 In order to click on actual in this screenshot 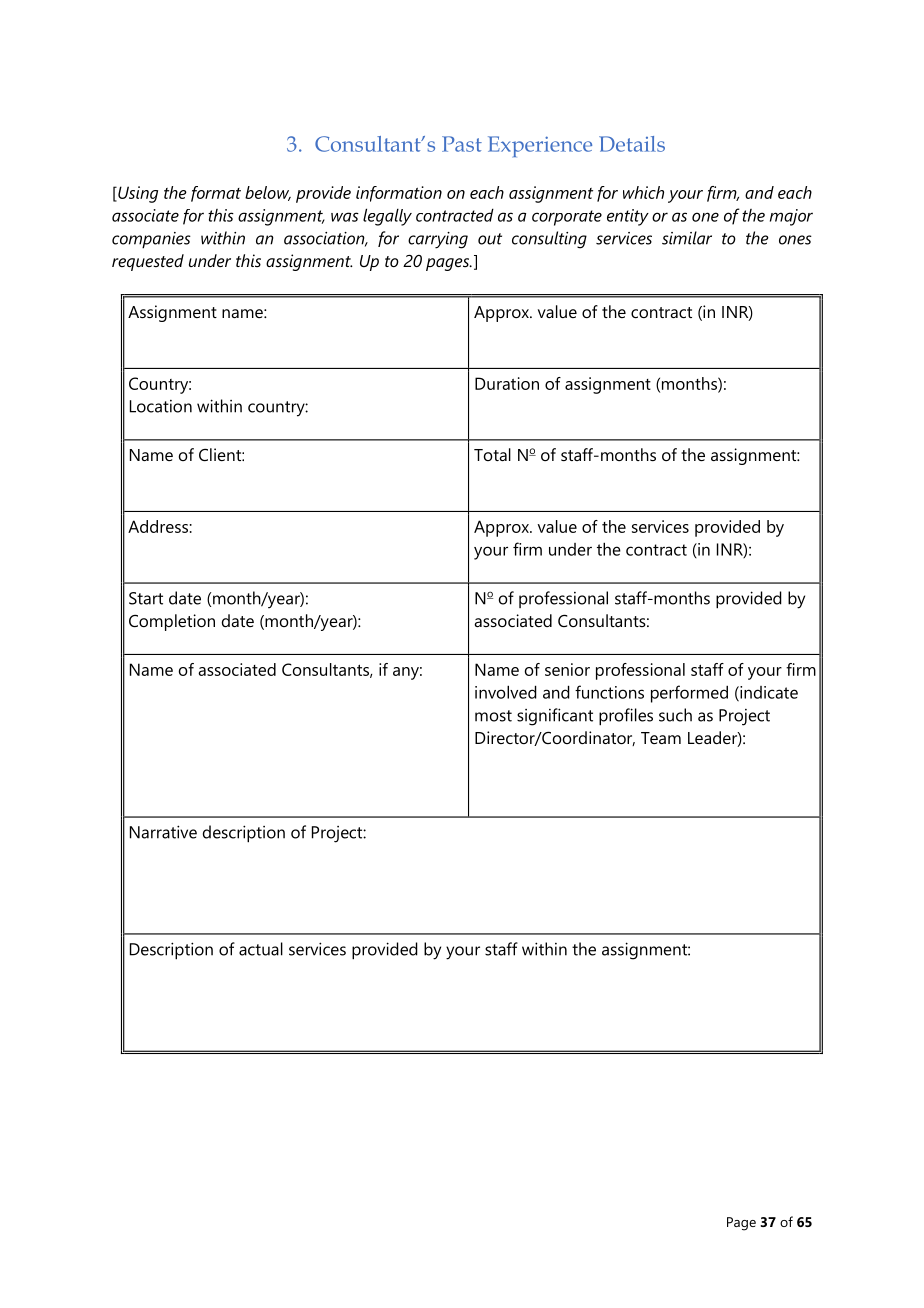, I will do `click(261, 949)`.
